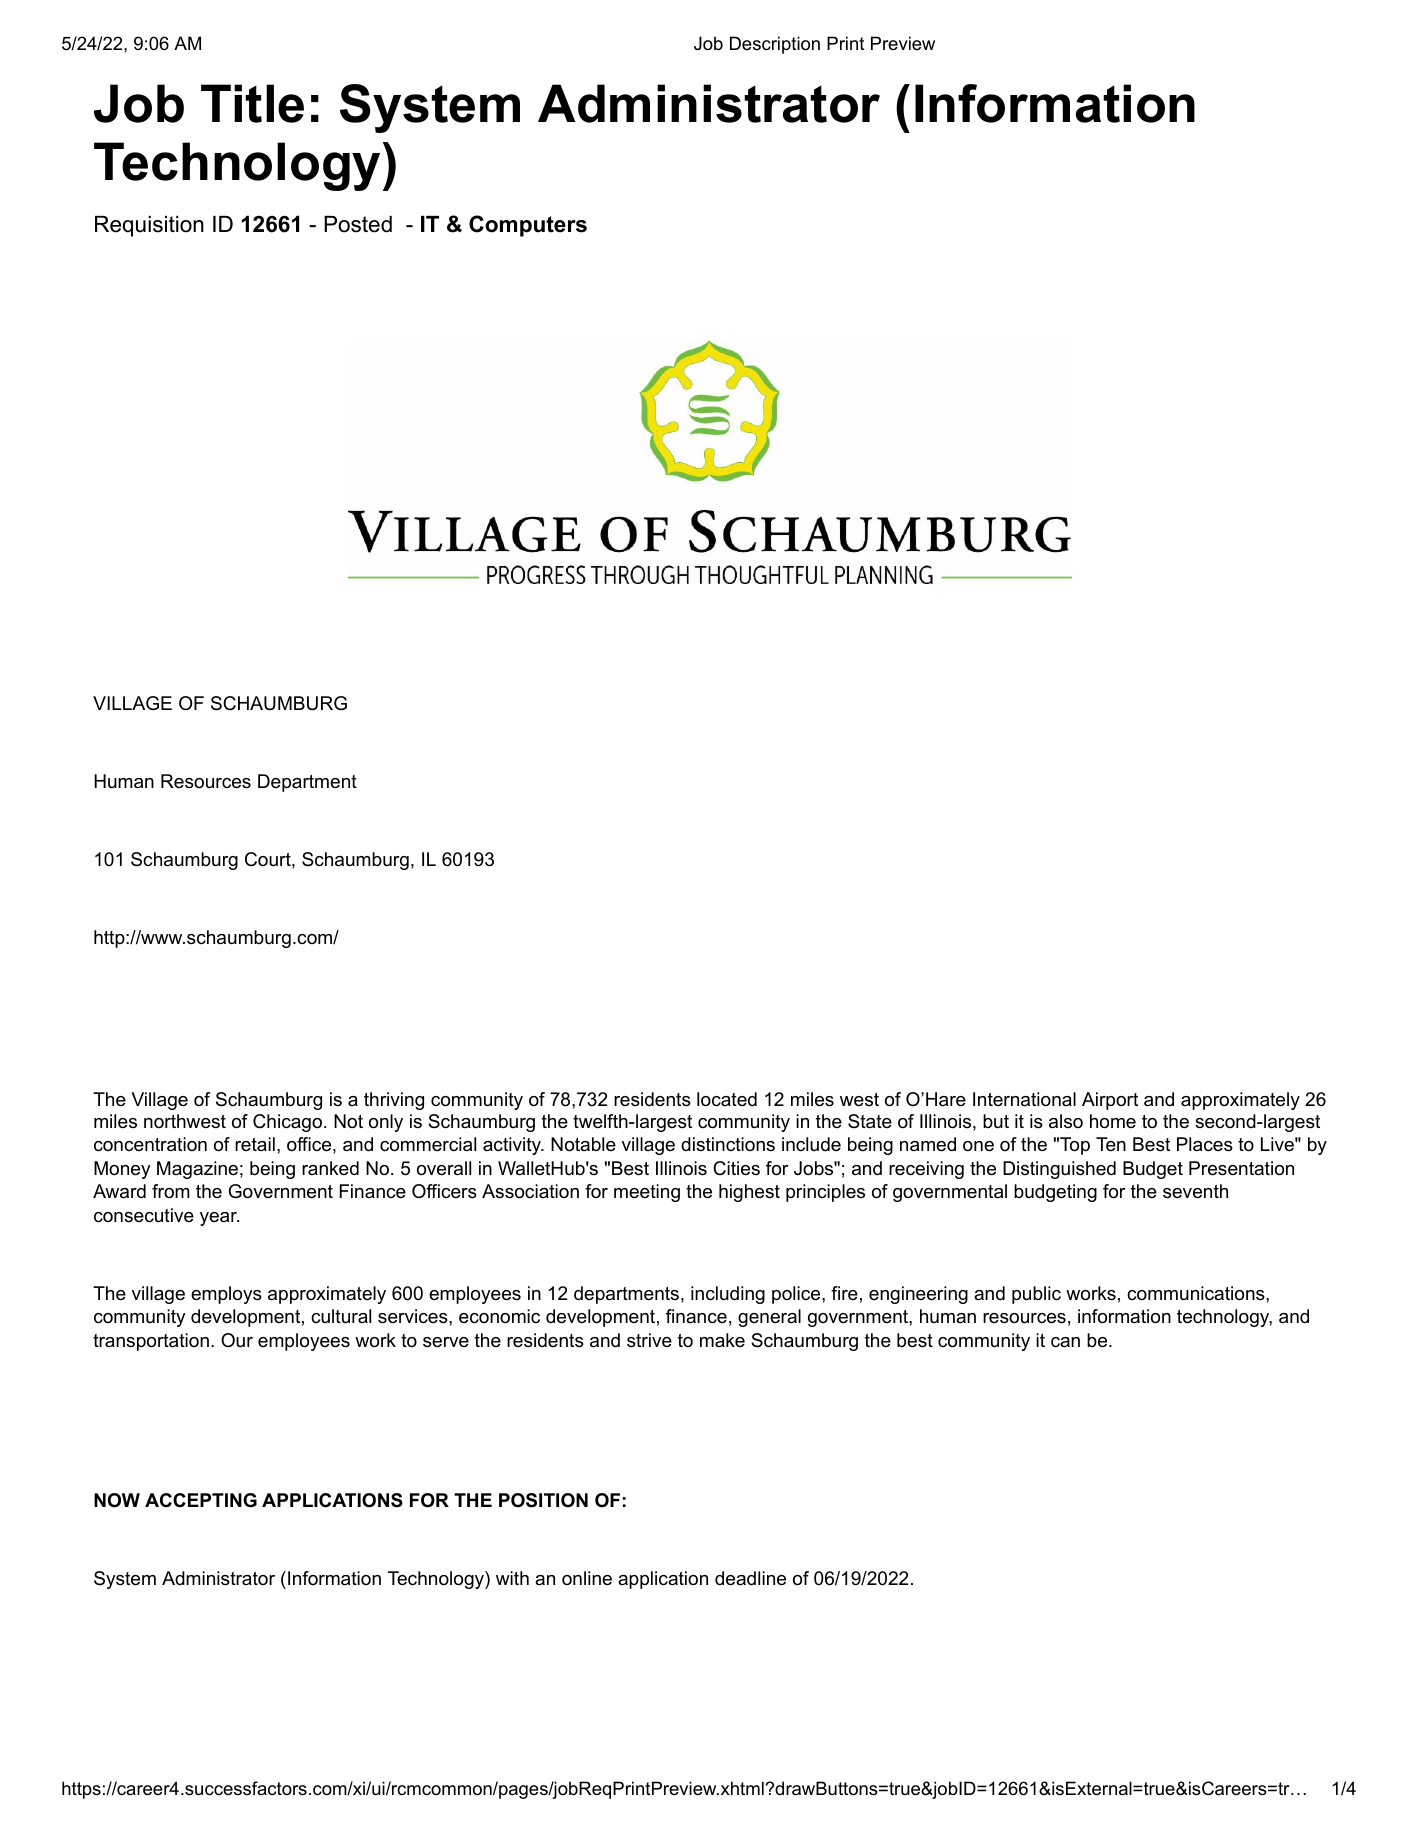 This page has height=1835, width=1418. Describe the element at coordinates (201, 1500) in the page. I see `ACCEPTING` at that location.
